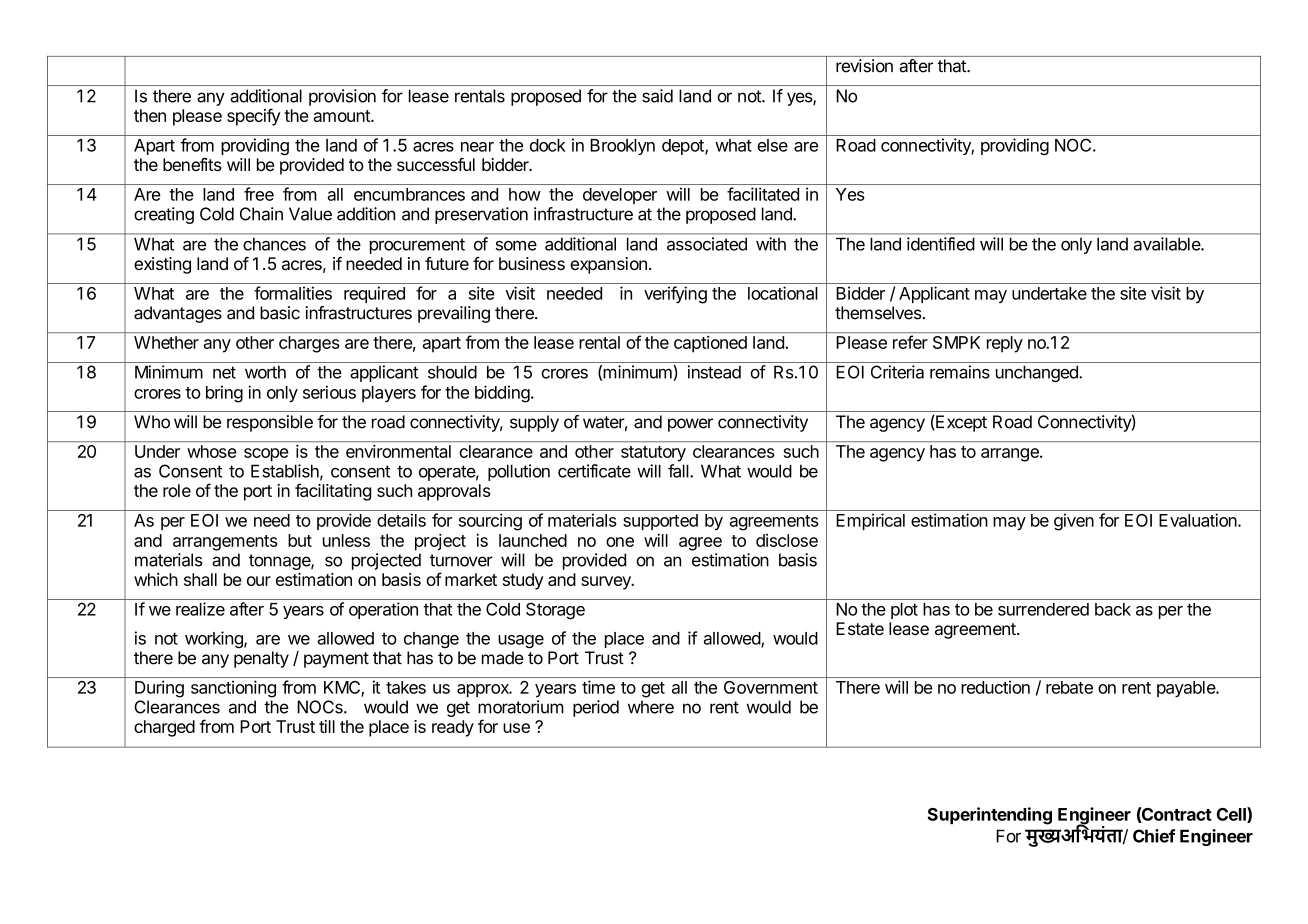 The height and width of the page is (924, 1308). What do you see at coordinates (657, 96) in the page?
I see `said` at bounding box center [657, 96].
